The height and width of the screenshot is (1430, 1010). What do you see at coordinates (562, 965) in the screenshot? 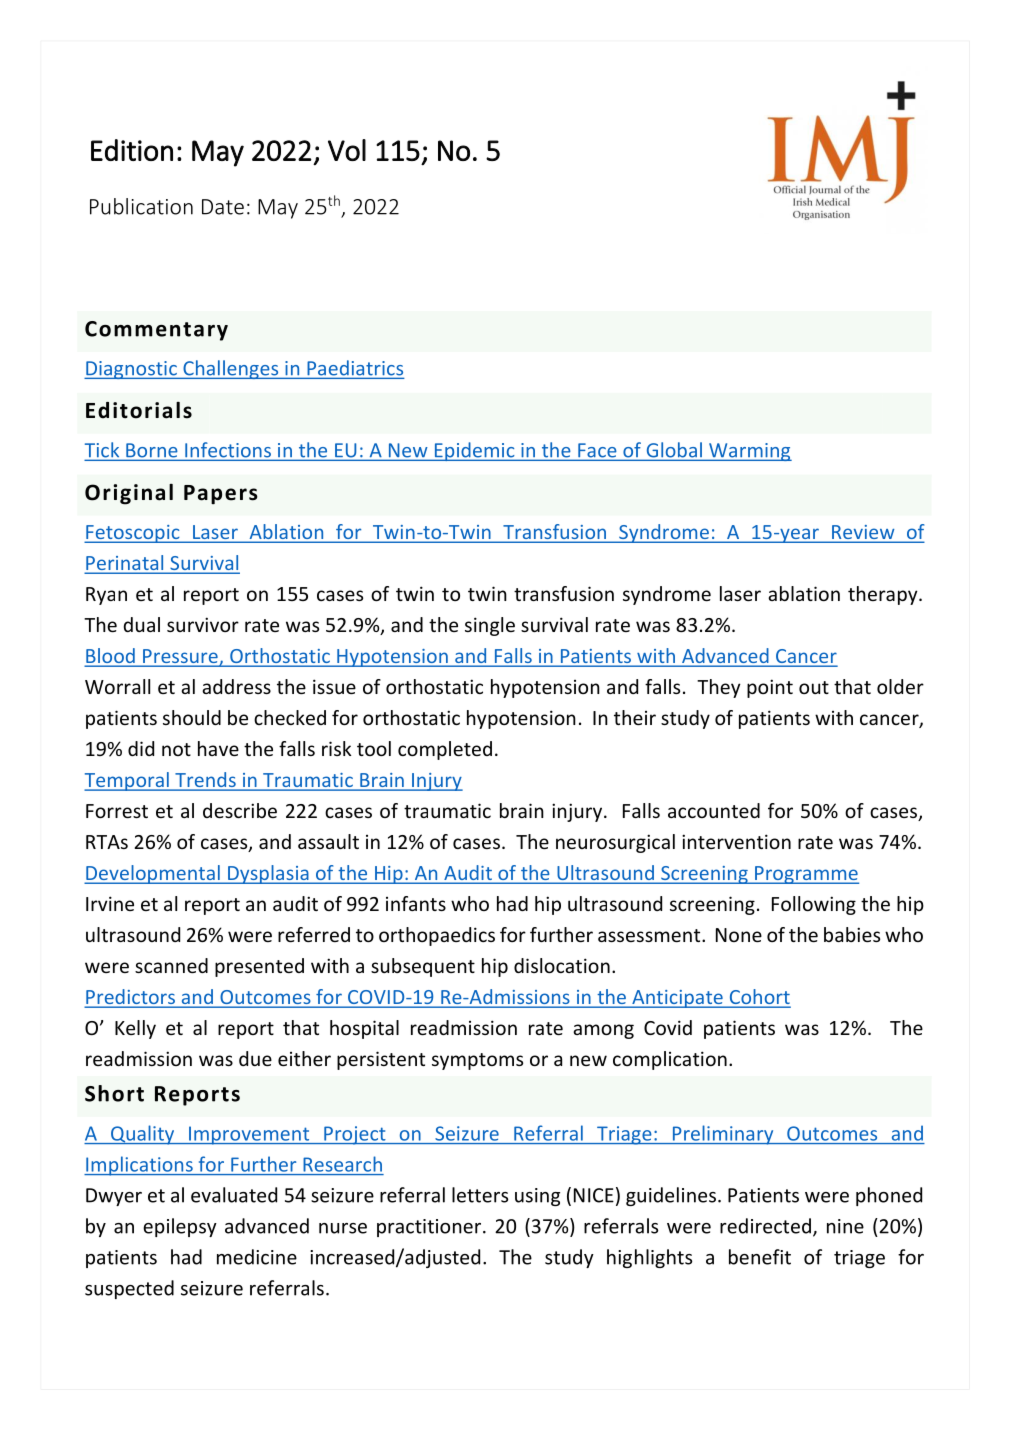
I see `dislocation` at bounding box center [562, 965].
